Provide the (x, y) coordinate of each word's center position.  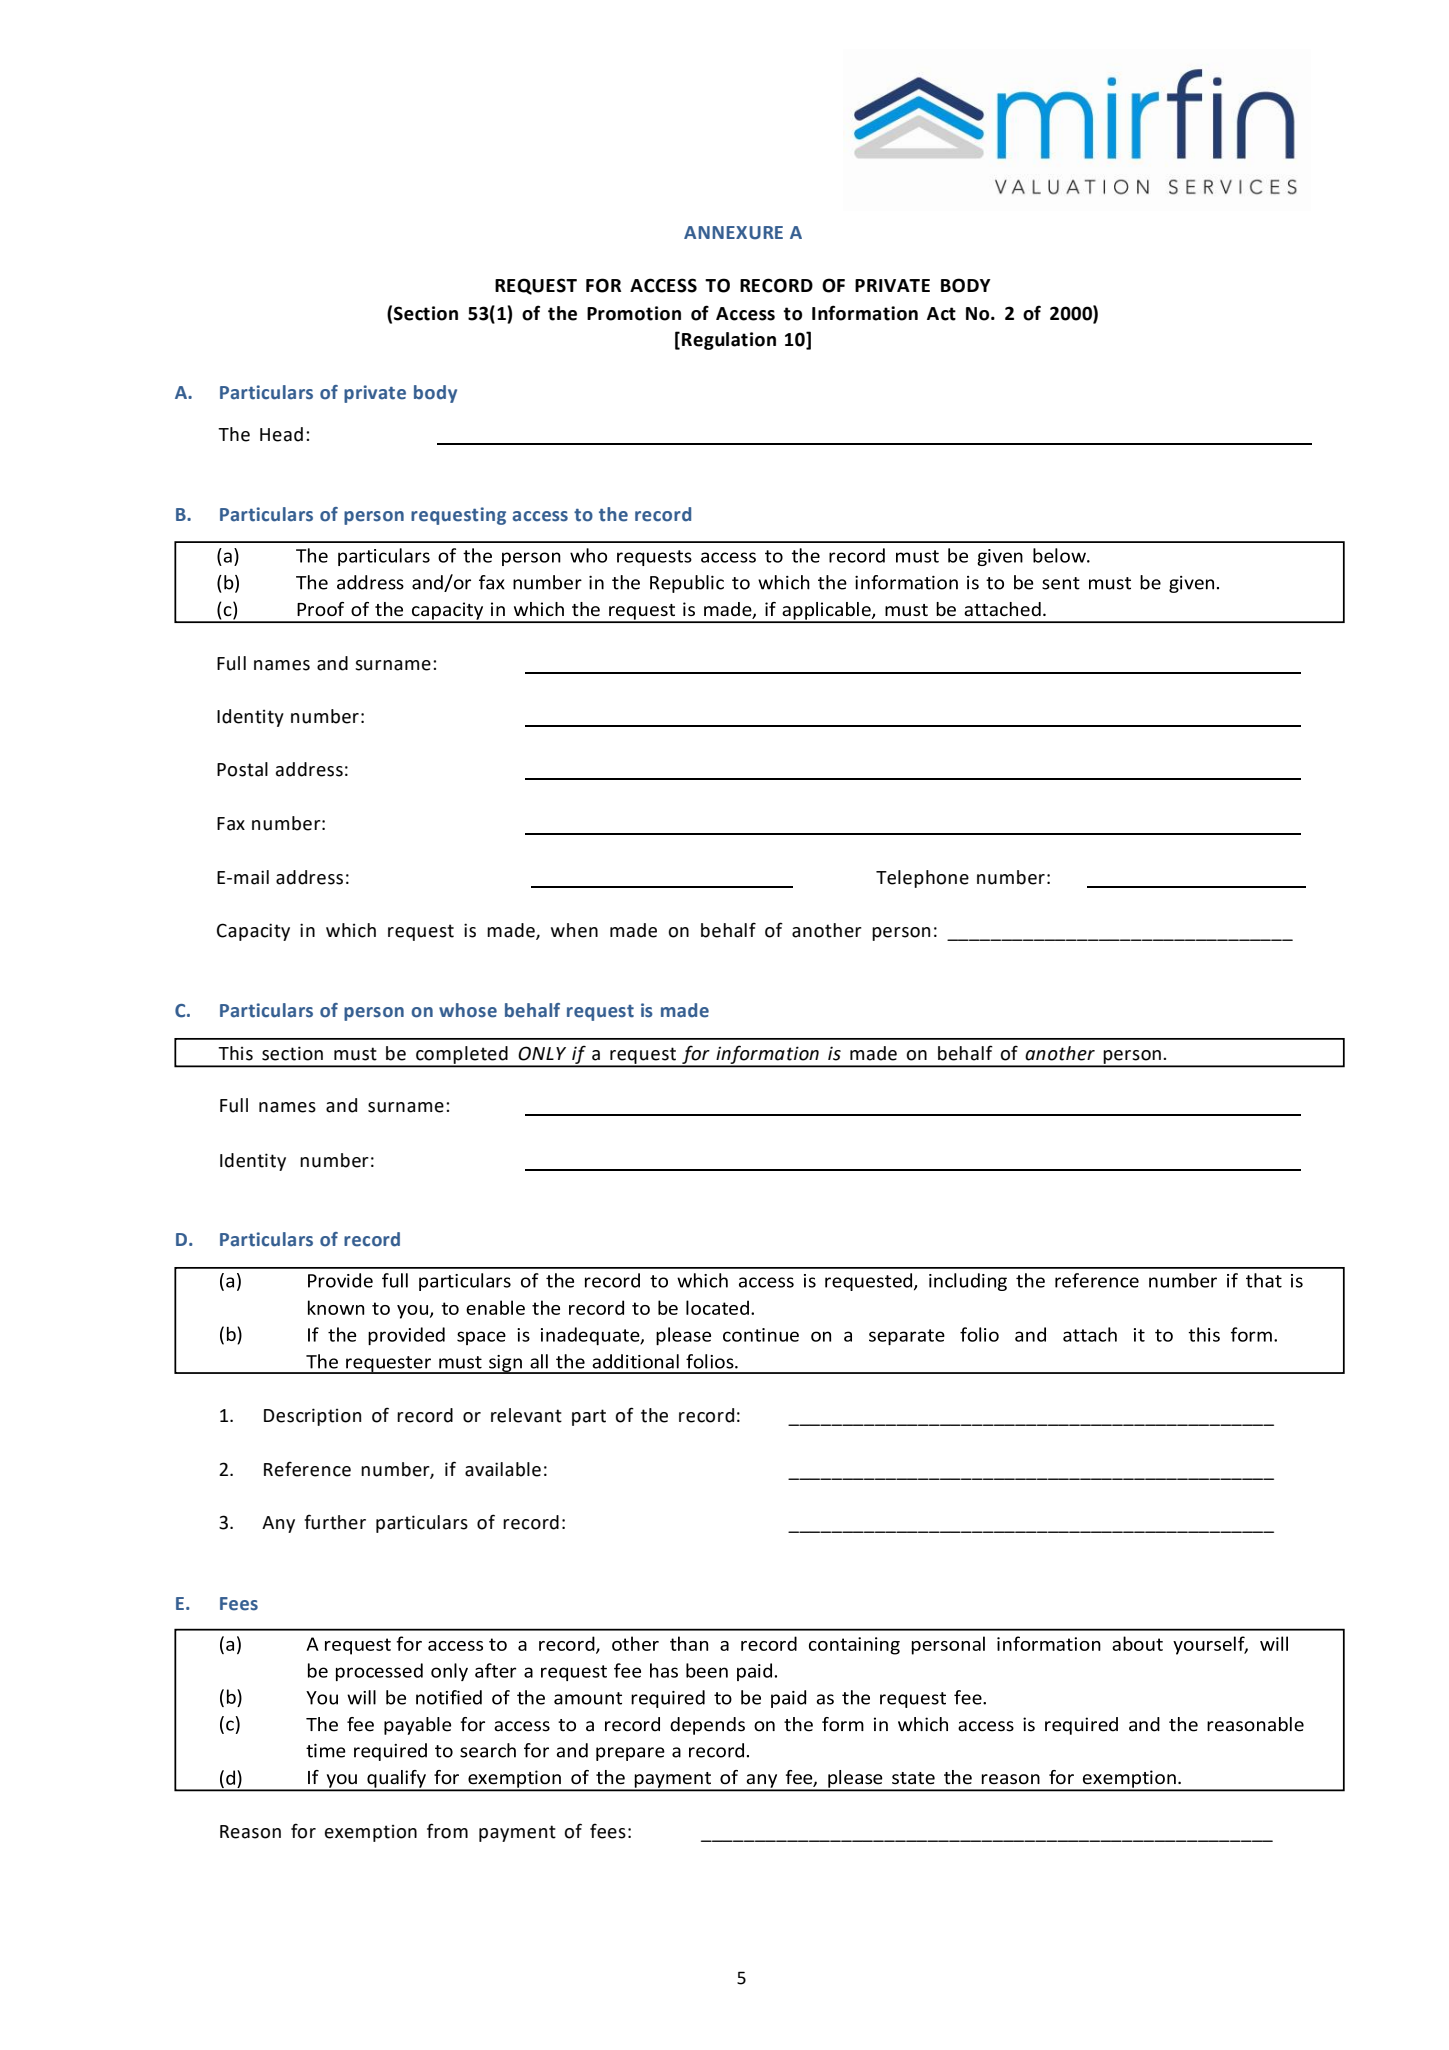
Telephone (922, 879)
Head (281, 434)
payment (517, 1833)
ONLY (542, 1053)
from (447, 1831)
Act (941, 314)
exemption (371, 1833)
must (355, 1054)
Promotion (634, 313)
